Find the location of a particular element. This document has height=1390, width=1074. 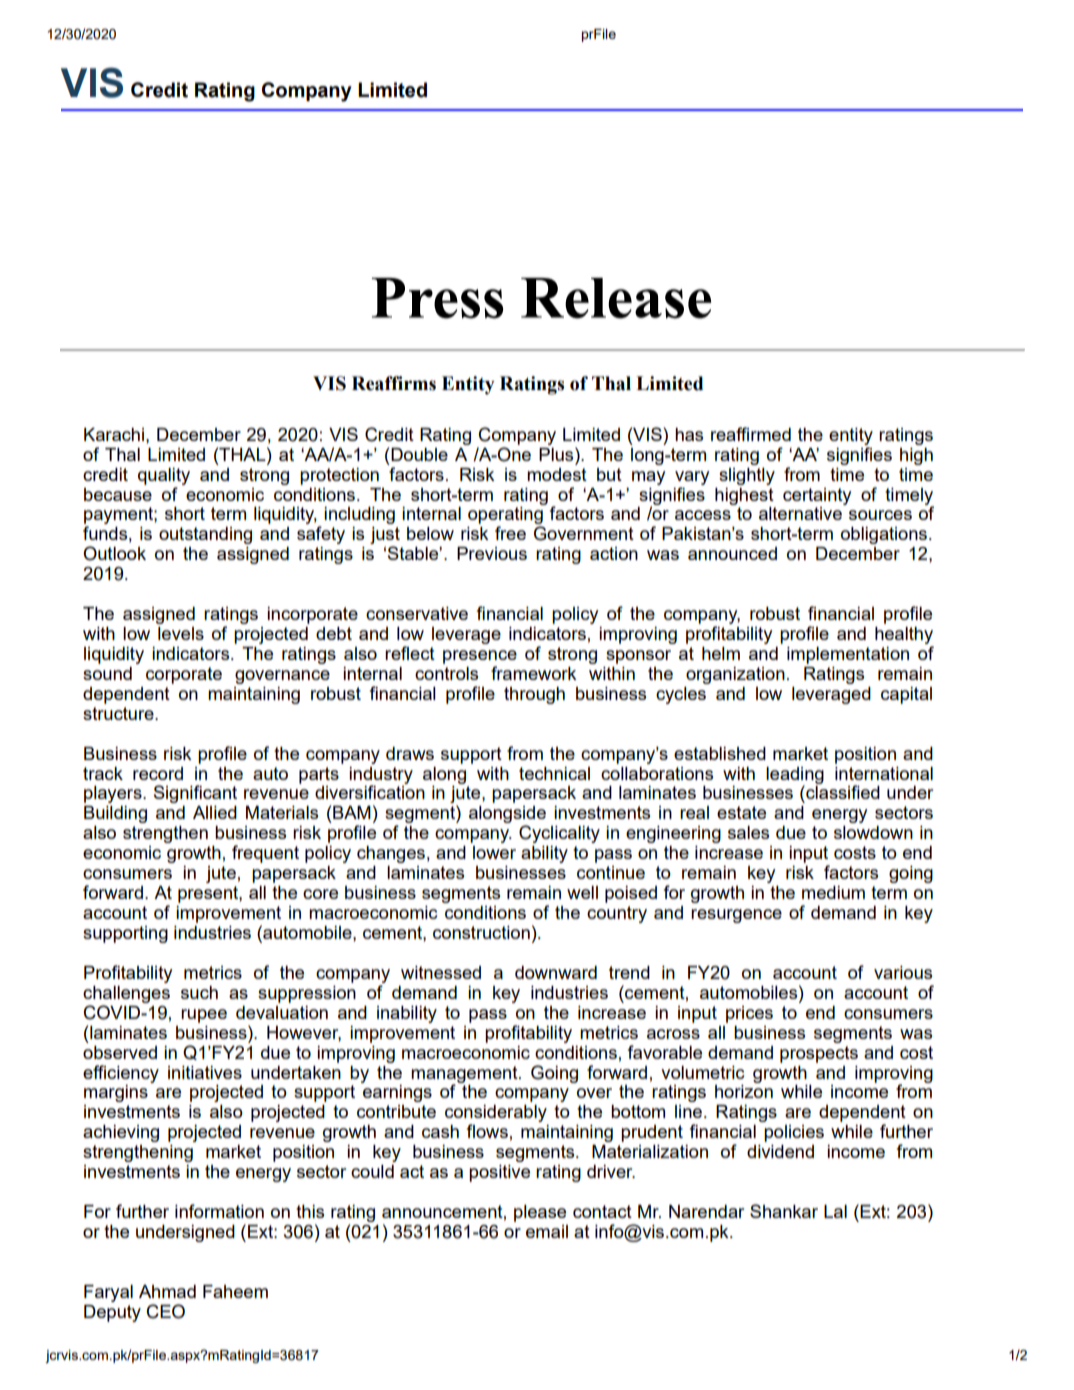

levels is located at coordinates (181, 633).
